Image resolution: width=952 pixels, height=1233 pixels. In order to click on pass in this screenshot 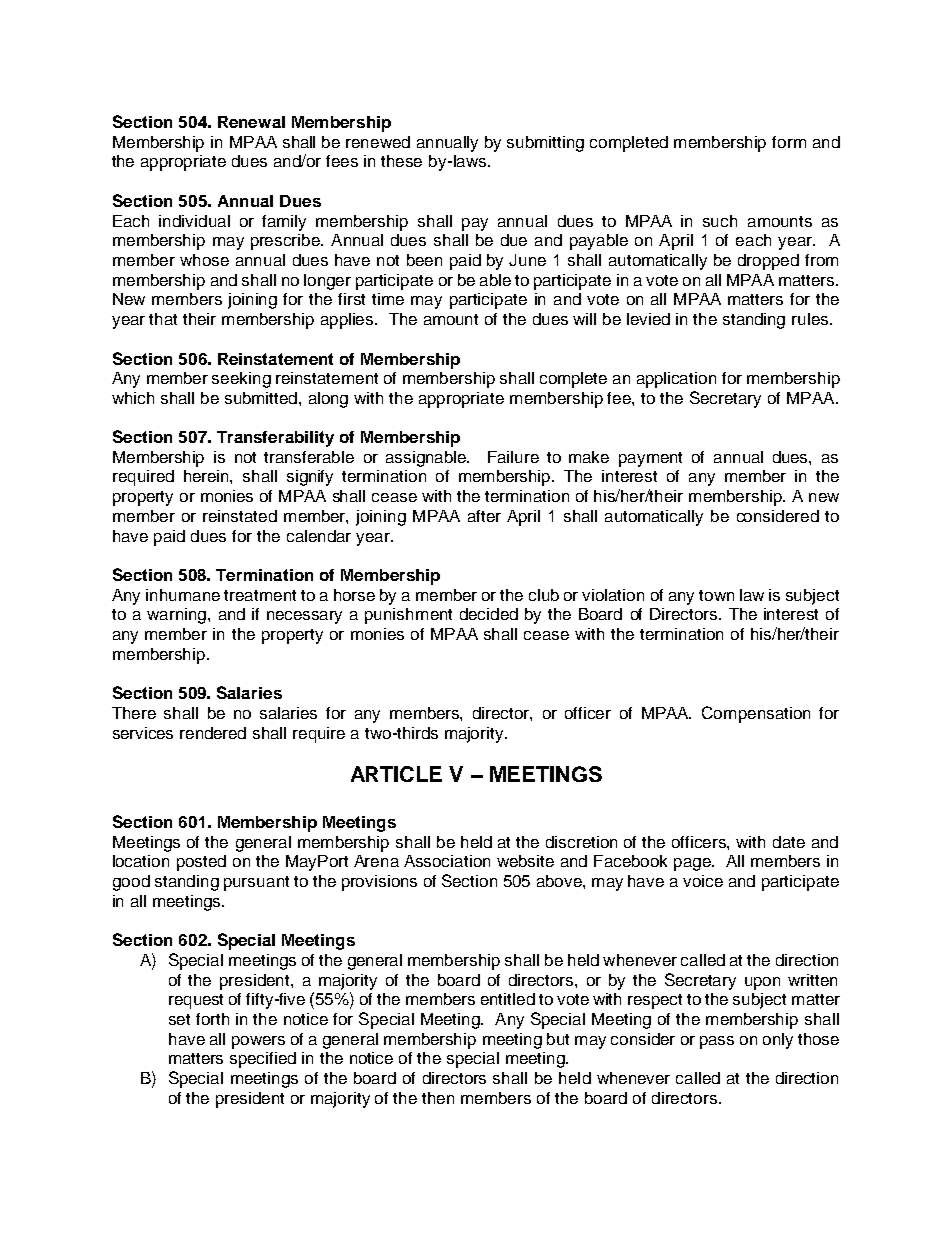, I will do `click(717, 1042)`.
